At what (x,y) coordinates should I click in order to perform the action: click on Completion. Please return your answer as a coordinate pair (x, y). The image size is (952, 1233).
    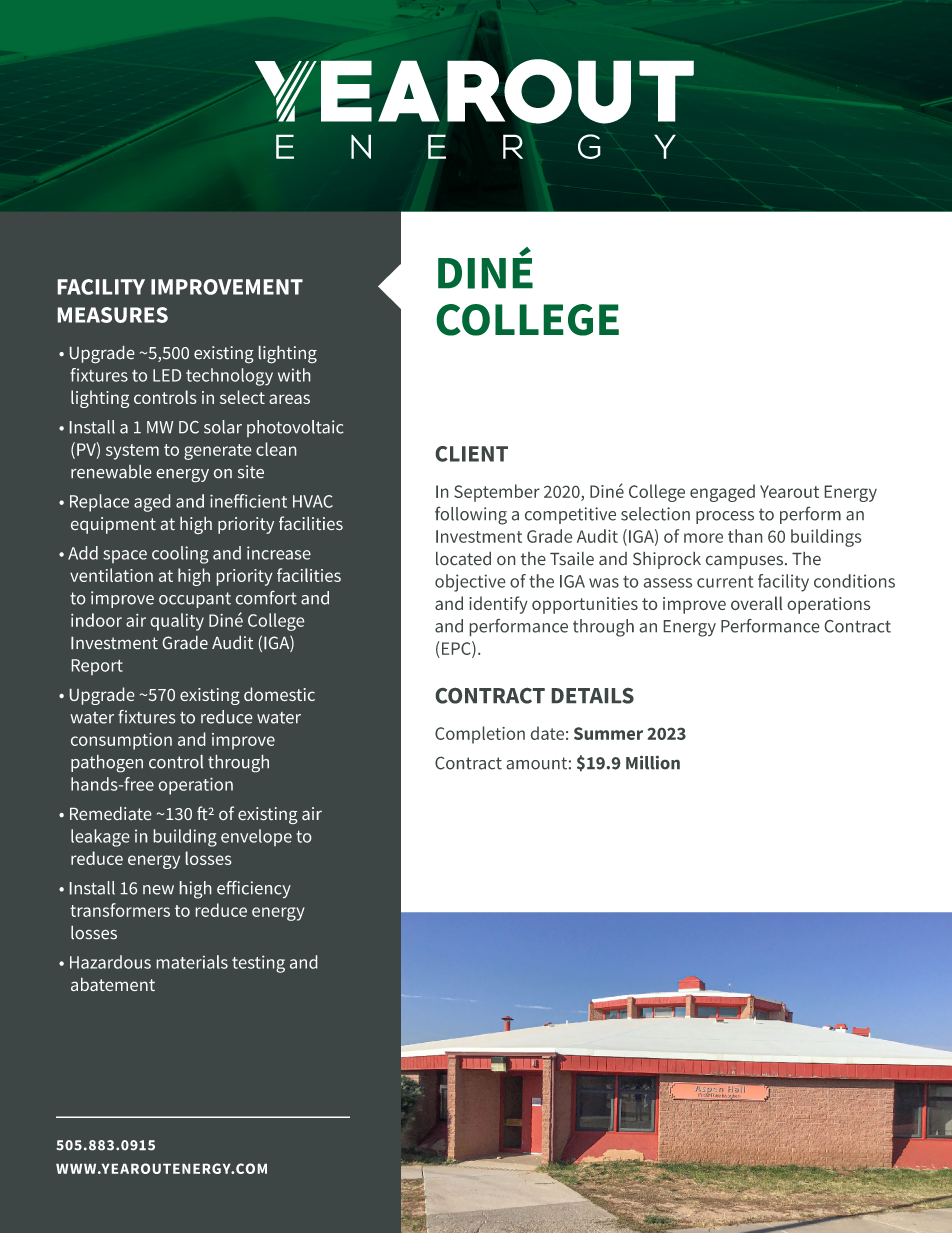
    Looking at the image, I should click on (480, 735).
